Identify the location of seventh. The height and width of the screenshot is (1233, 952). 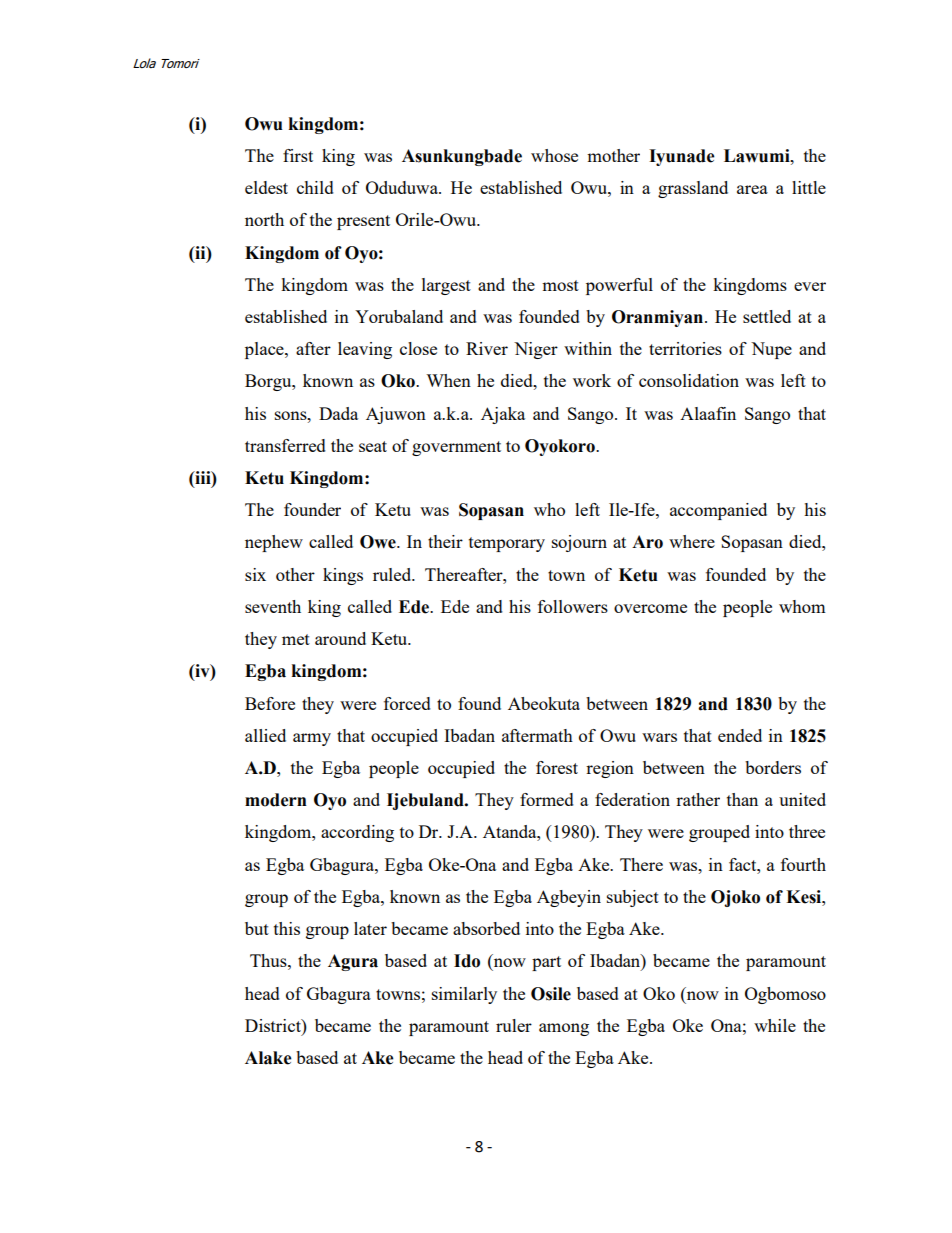
(273, 606).
